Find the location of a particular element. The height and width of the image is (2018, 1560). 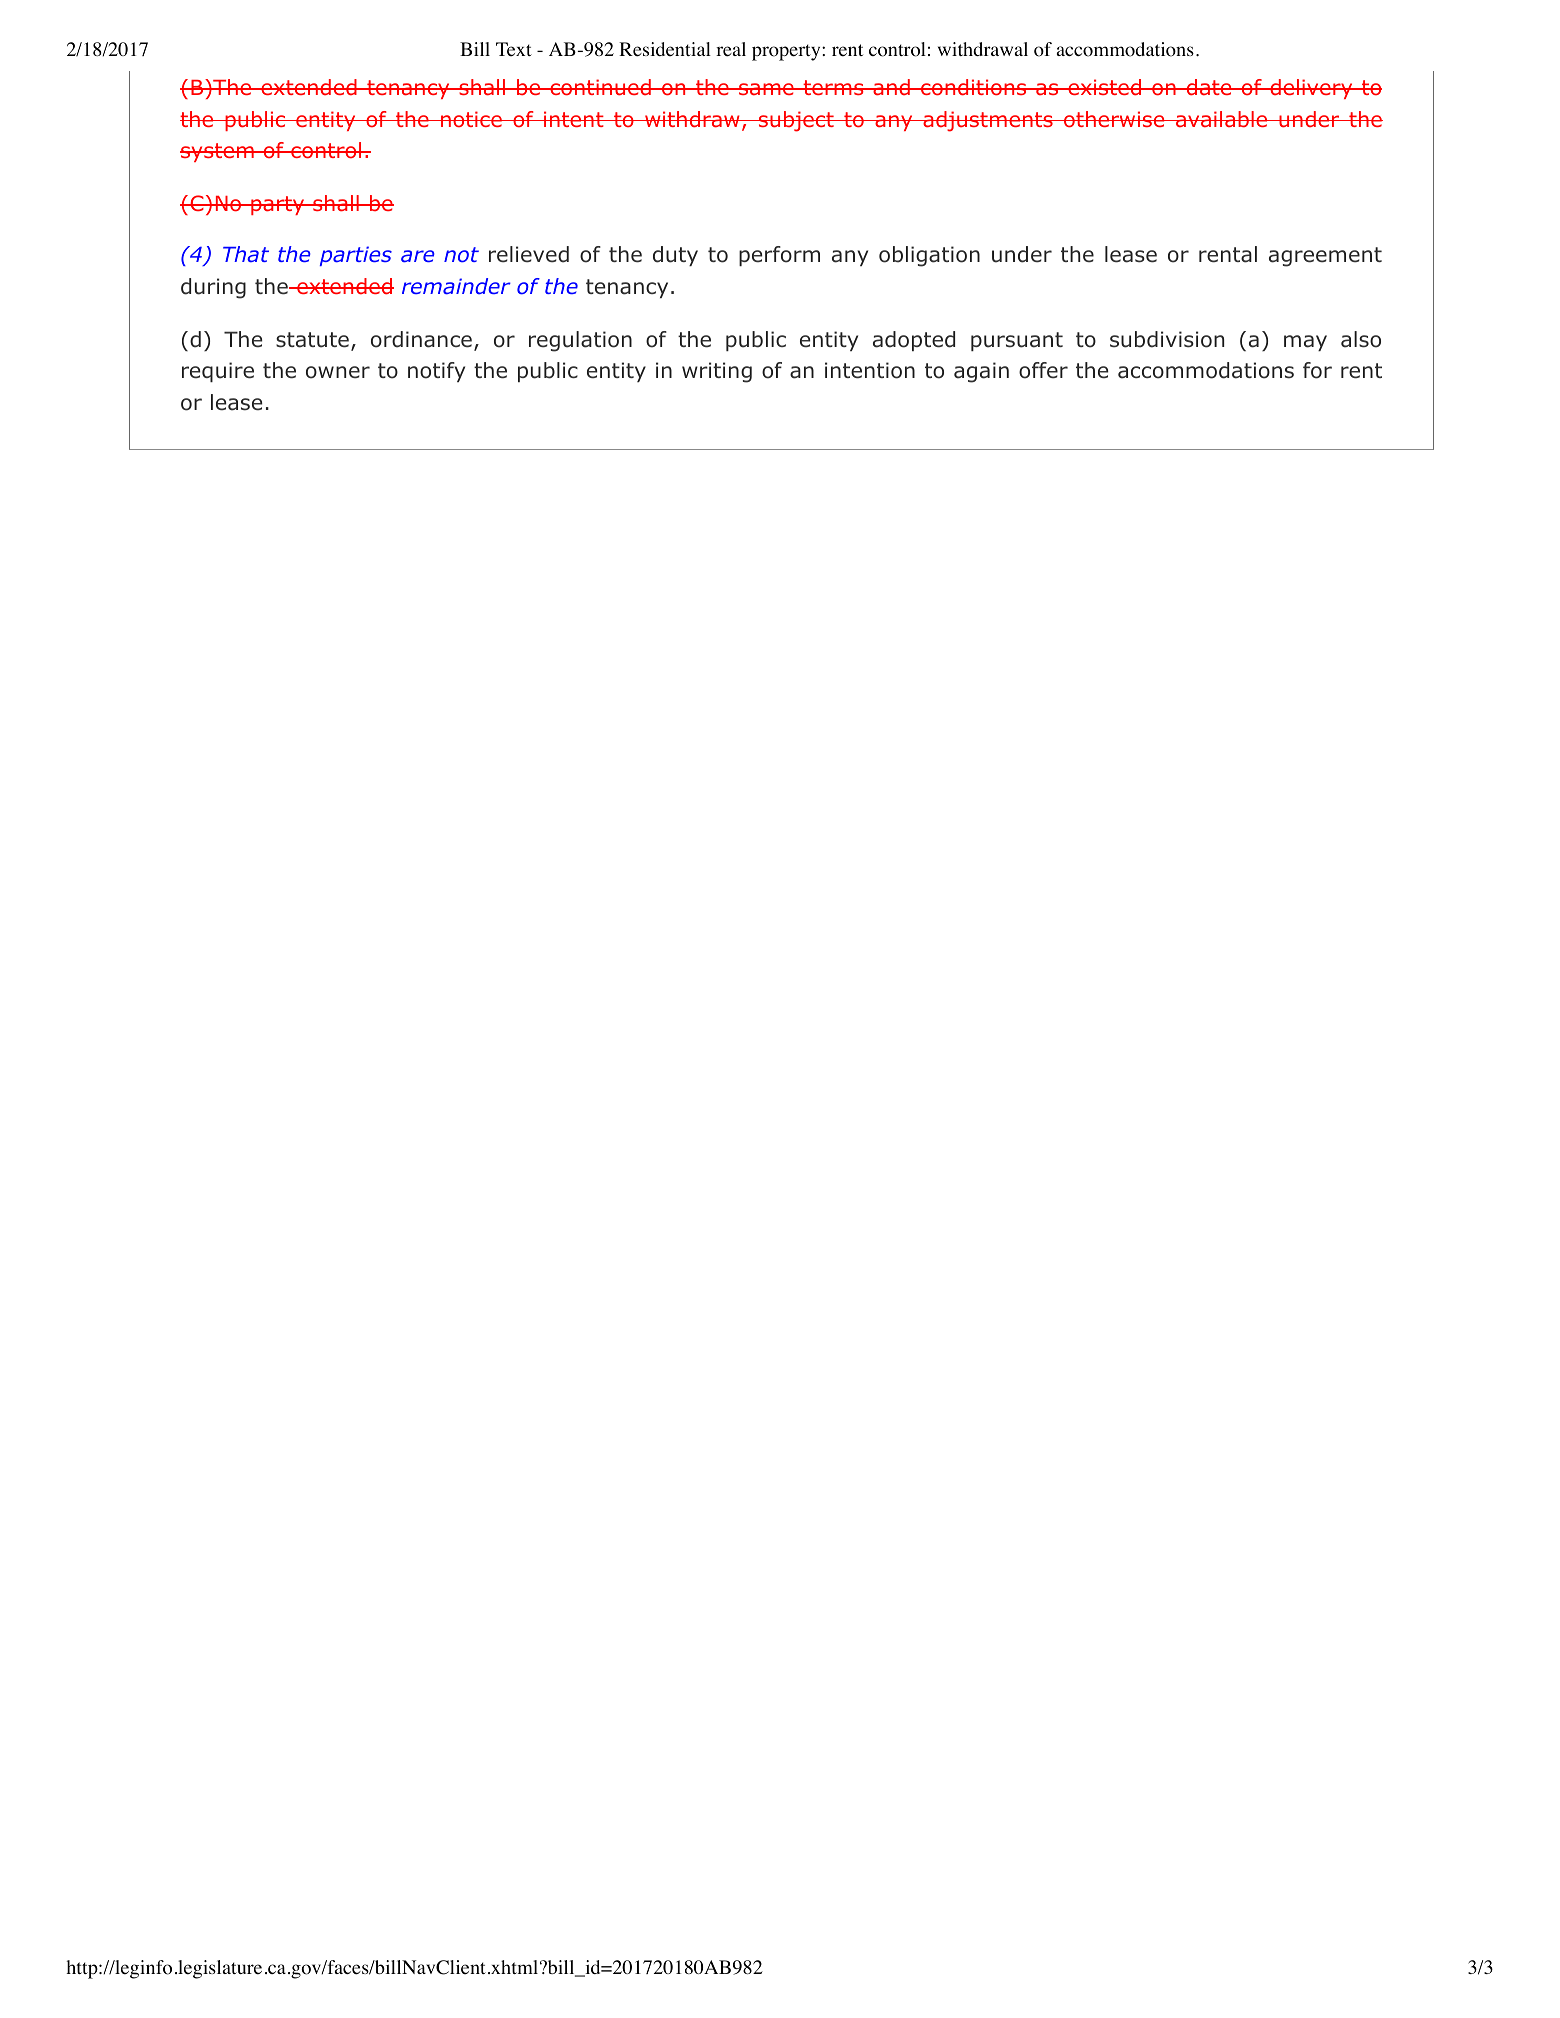

owner is located at coordinates (338, 372).
